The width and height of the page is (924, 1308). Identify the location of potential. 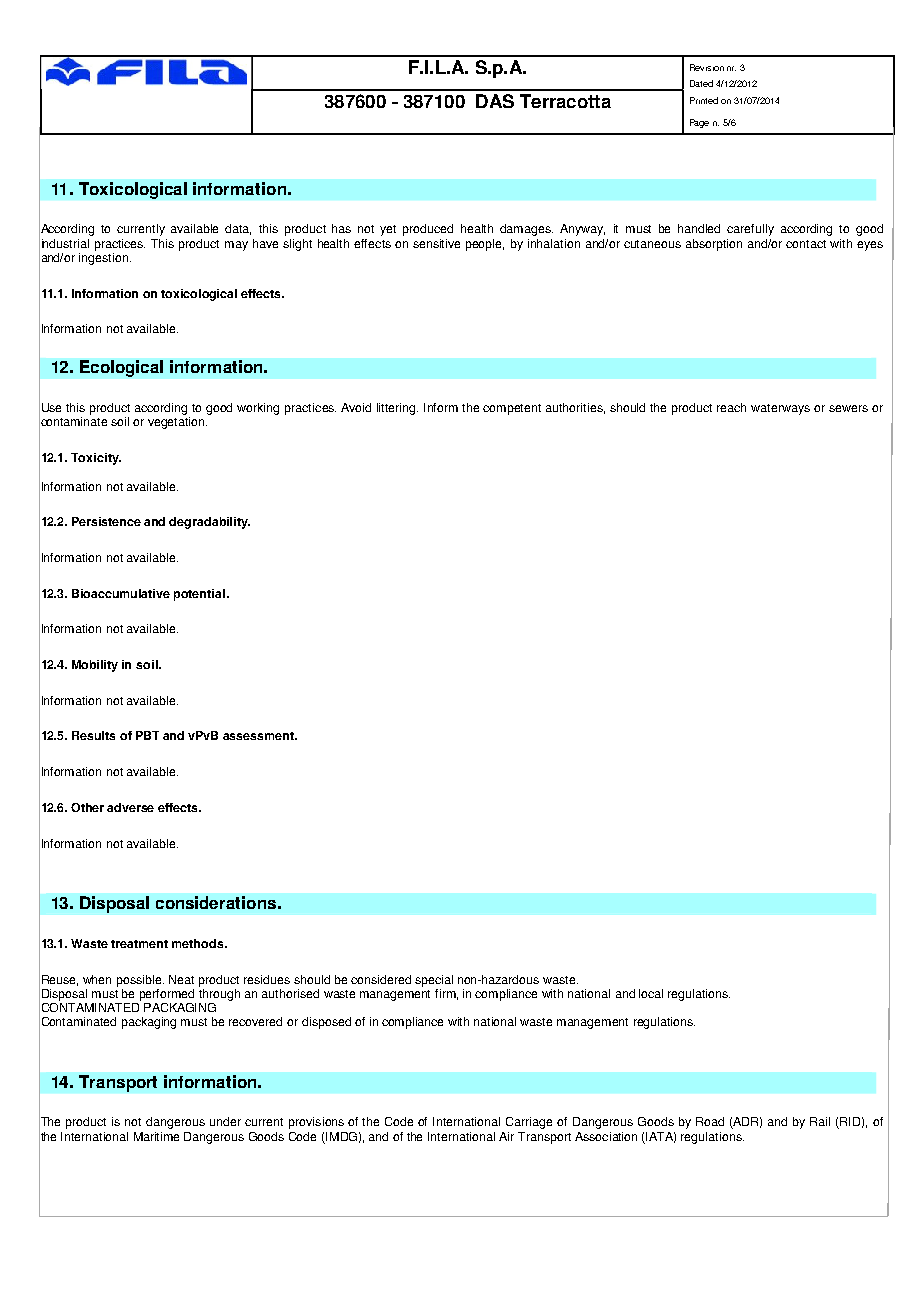
(199, 595).
